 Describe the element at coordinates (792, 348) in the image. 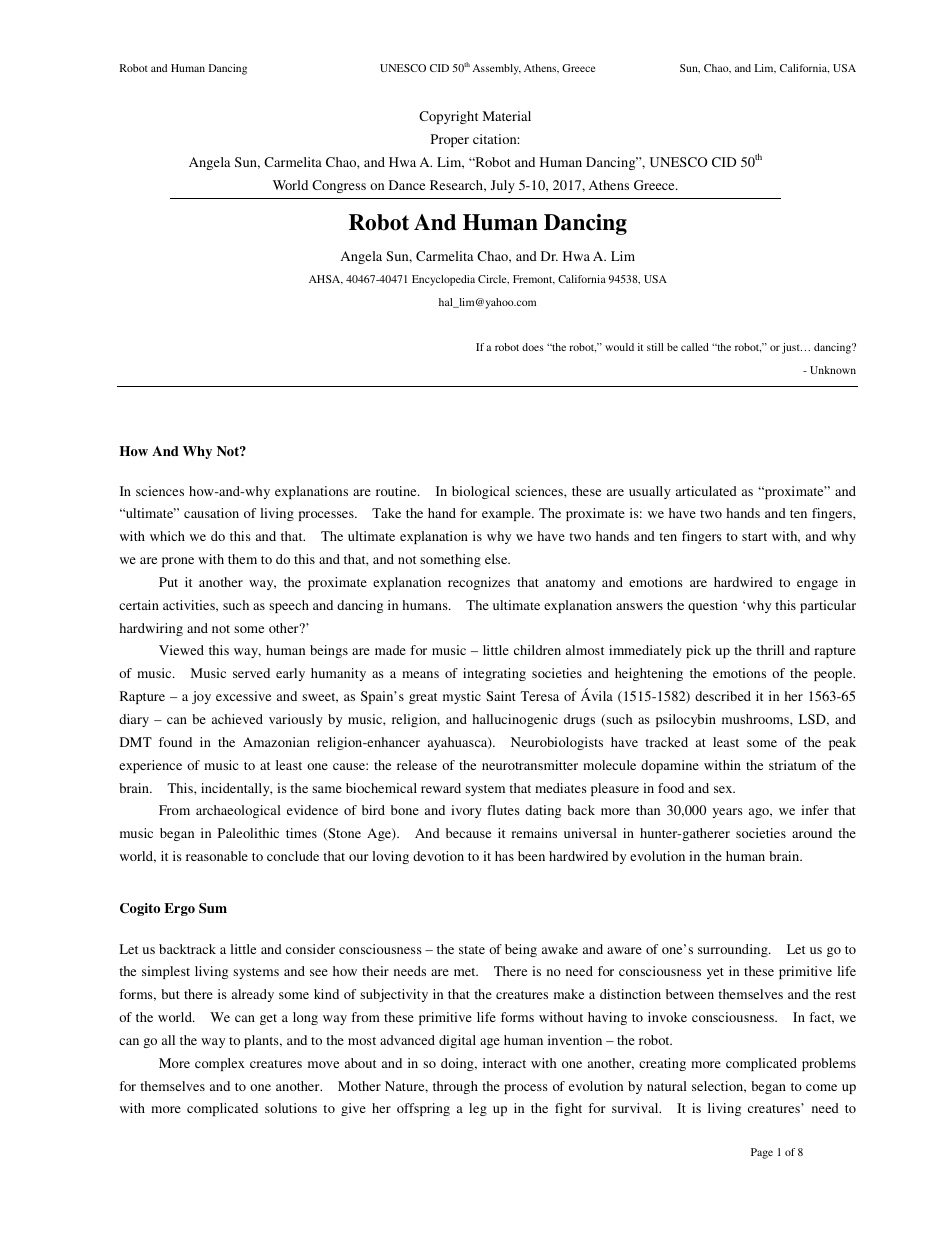

I see `just` at that location.
